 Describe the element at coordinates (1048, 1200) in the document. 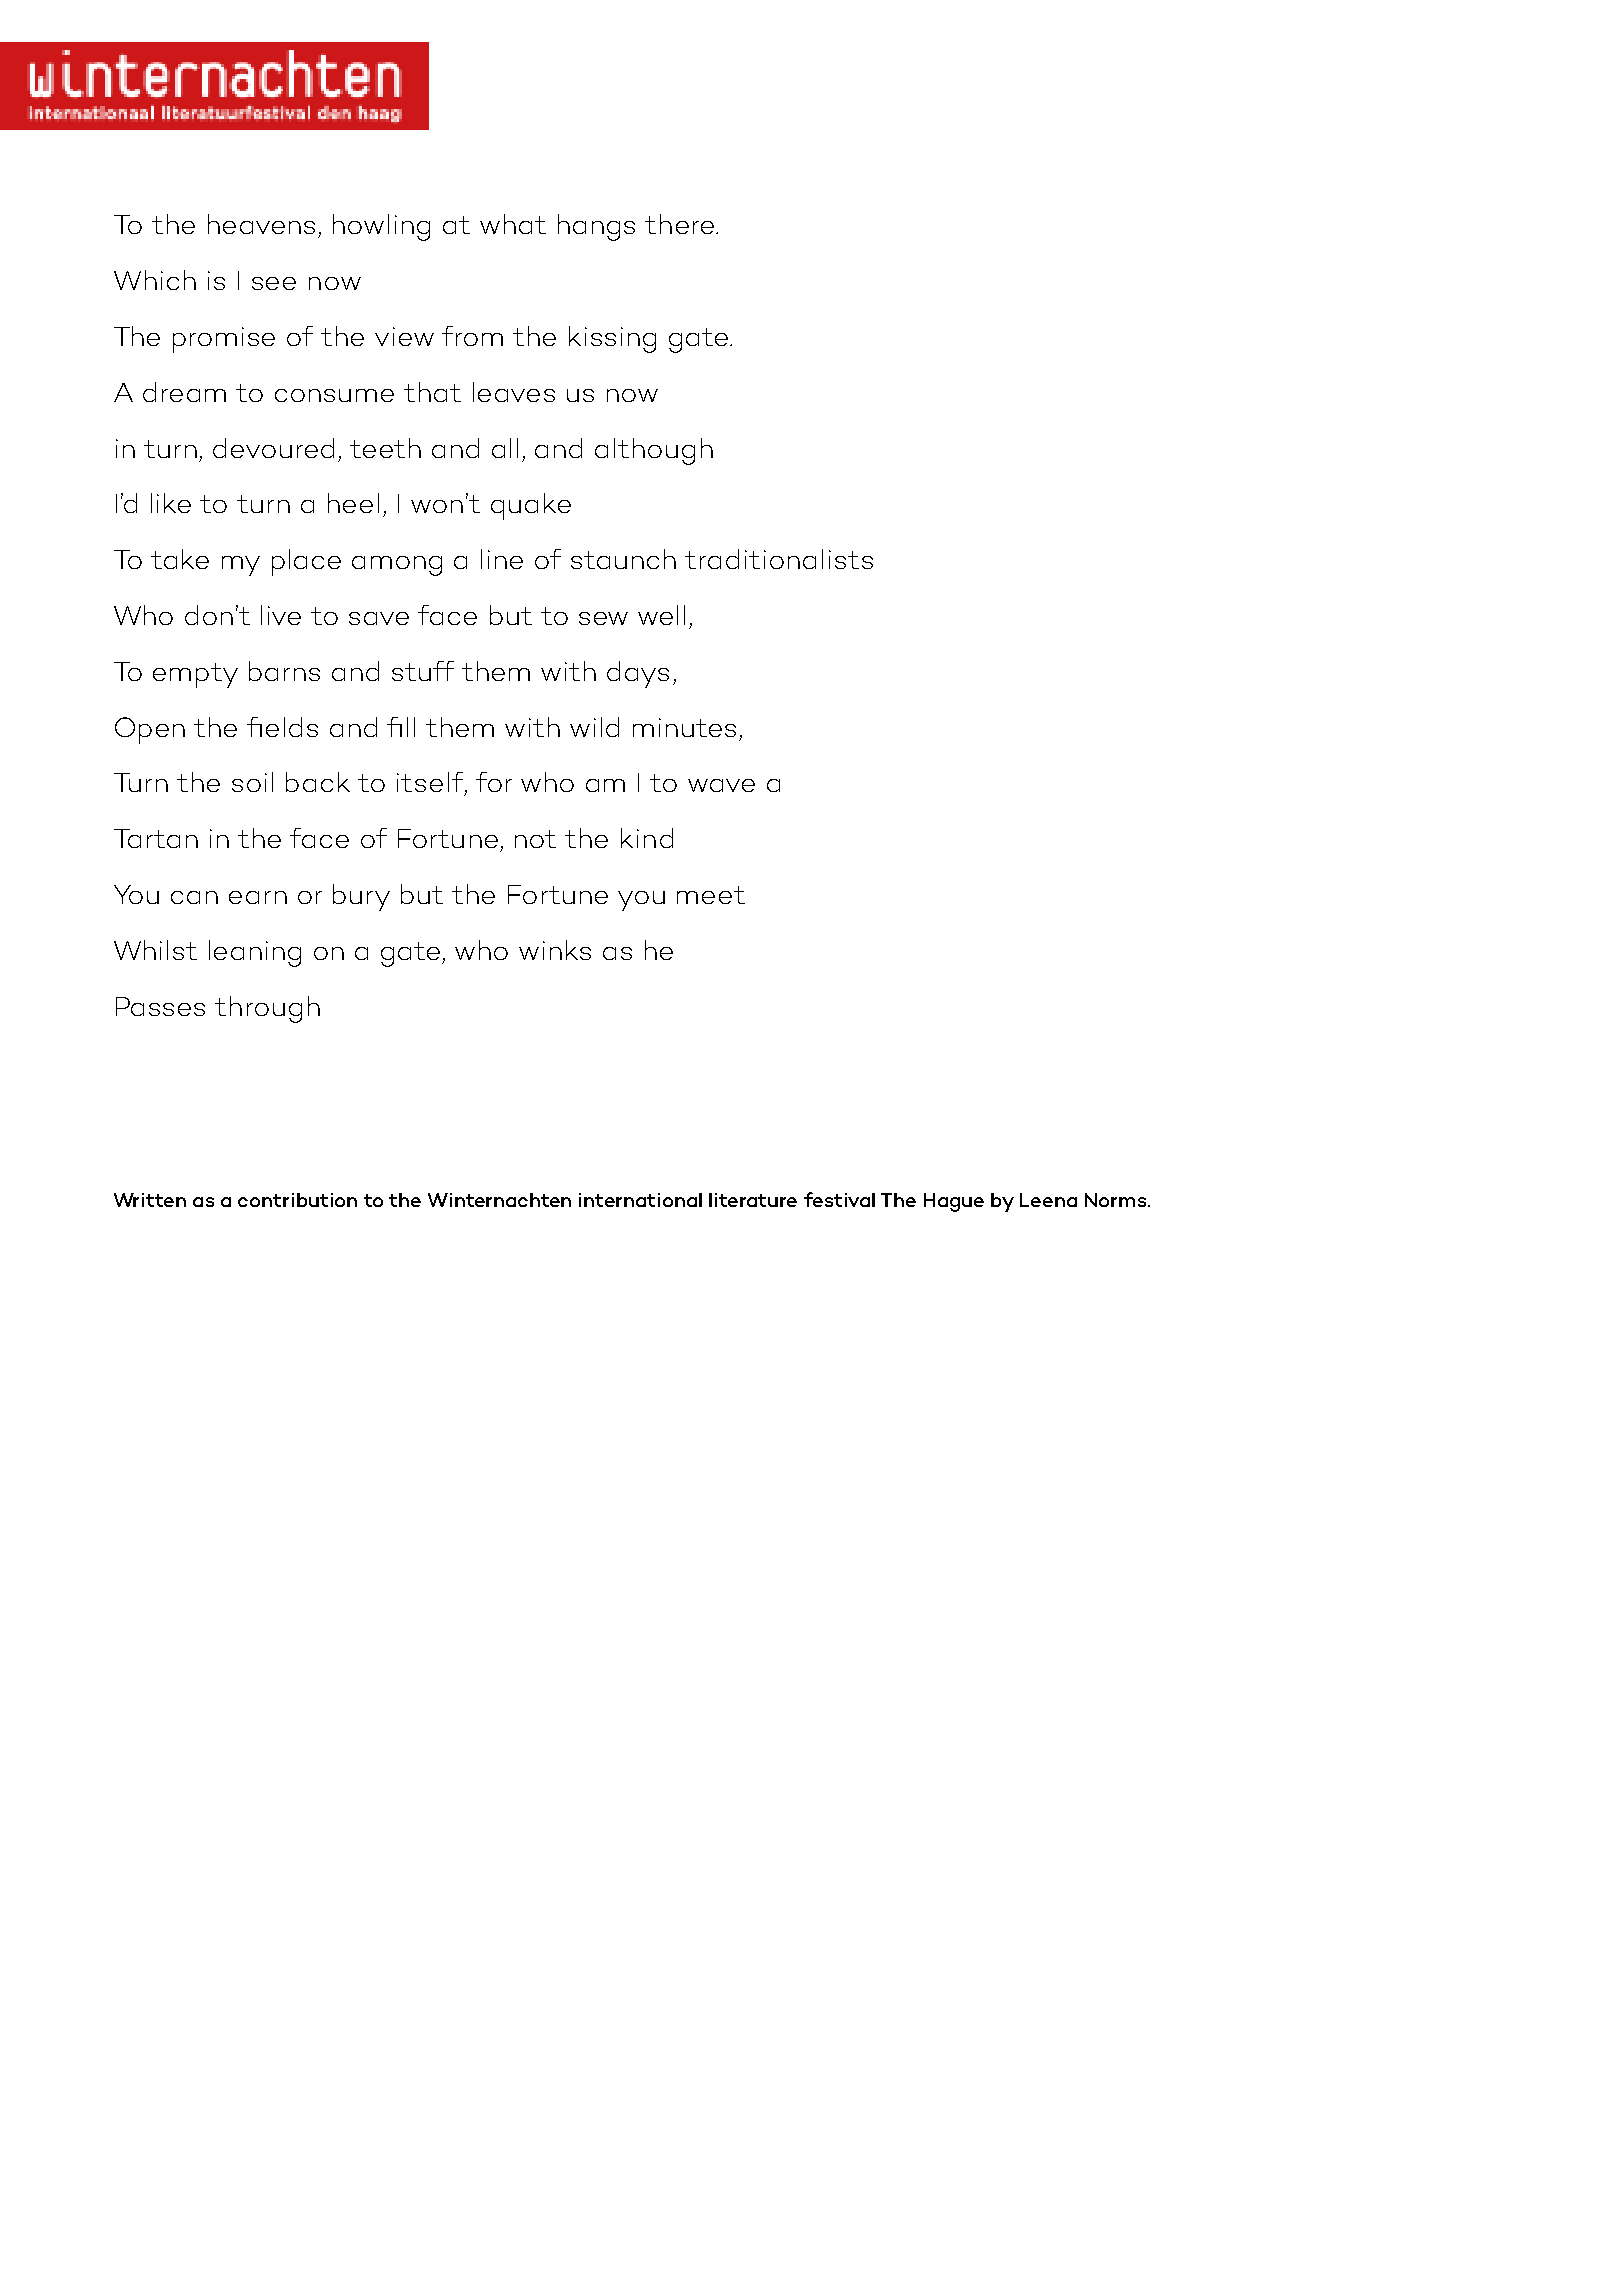

I see `Leena` at that location.
